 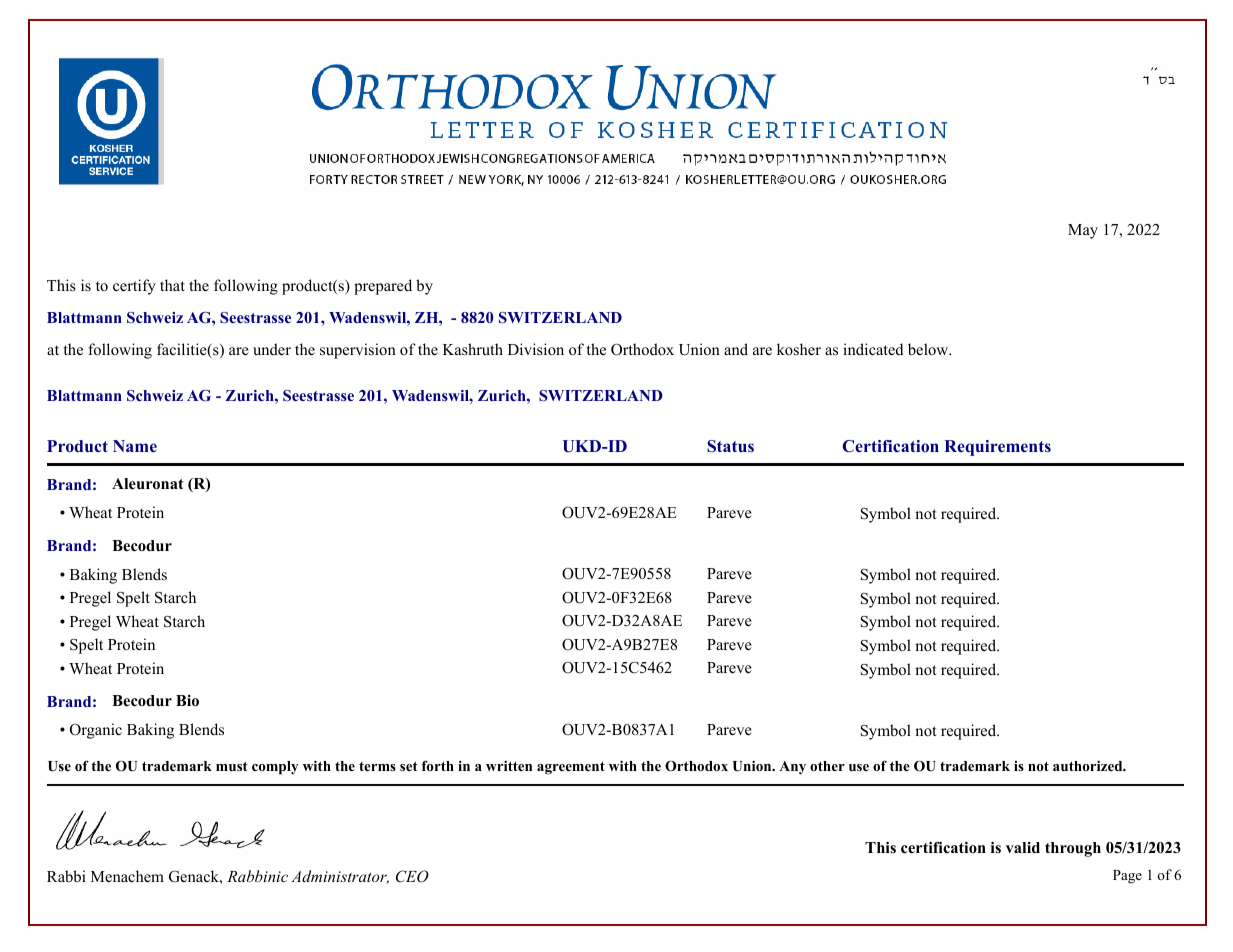 I want to click on Genack, so click(x=195, y=876).
